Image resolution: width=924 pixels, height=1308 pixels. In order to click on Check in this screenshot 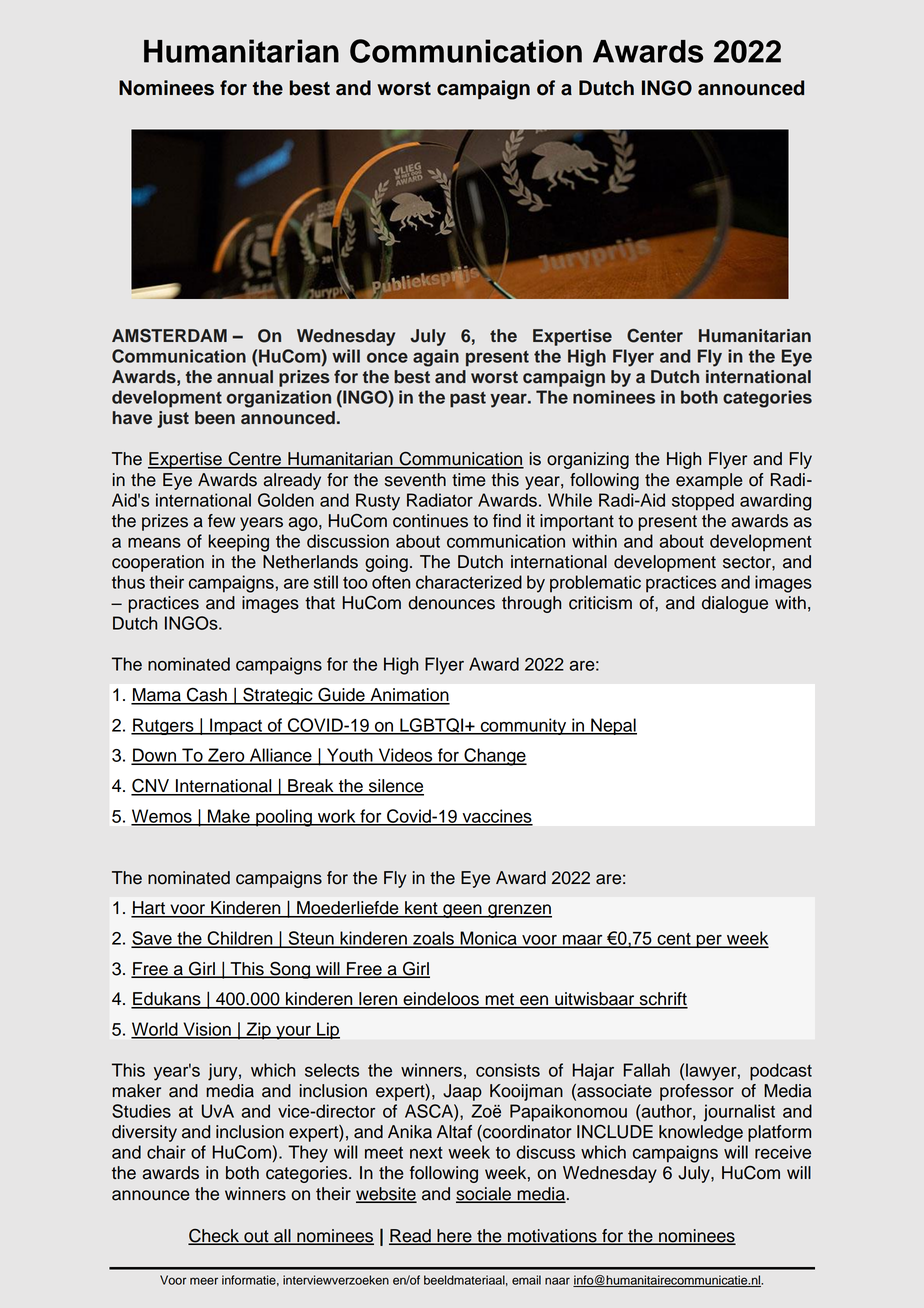, I will do `click(214, 1237)`.
